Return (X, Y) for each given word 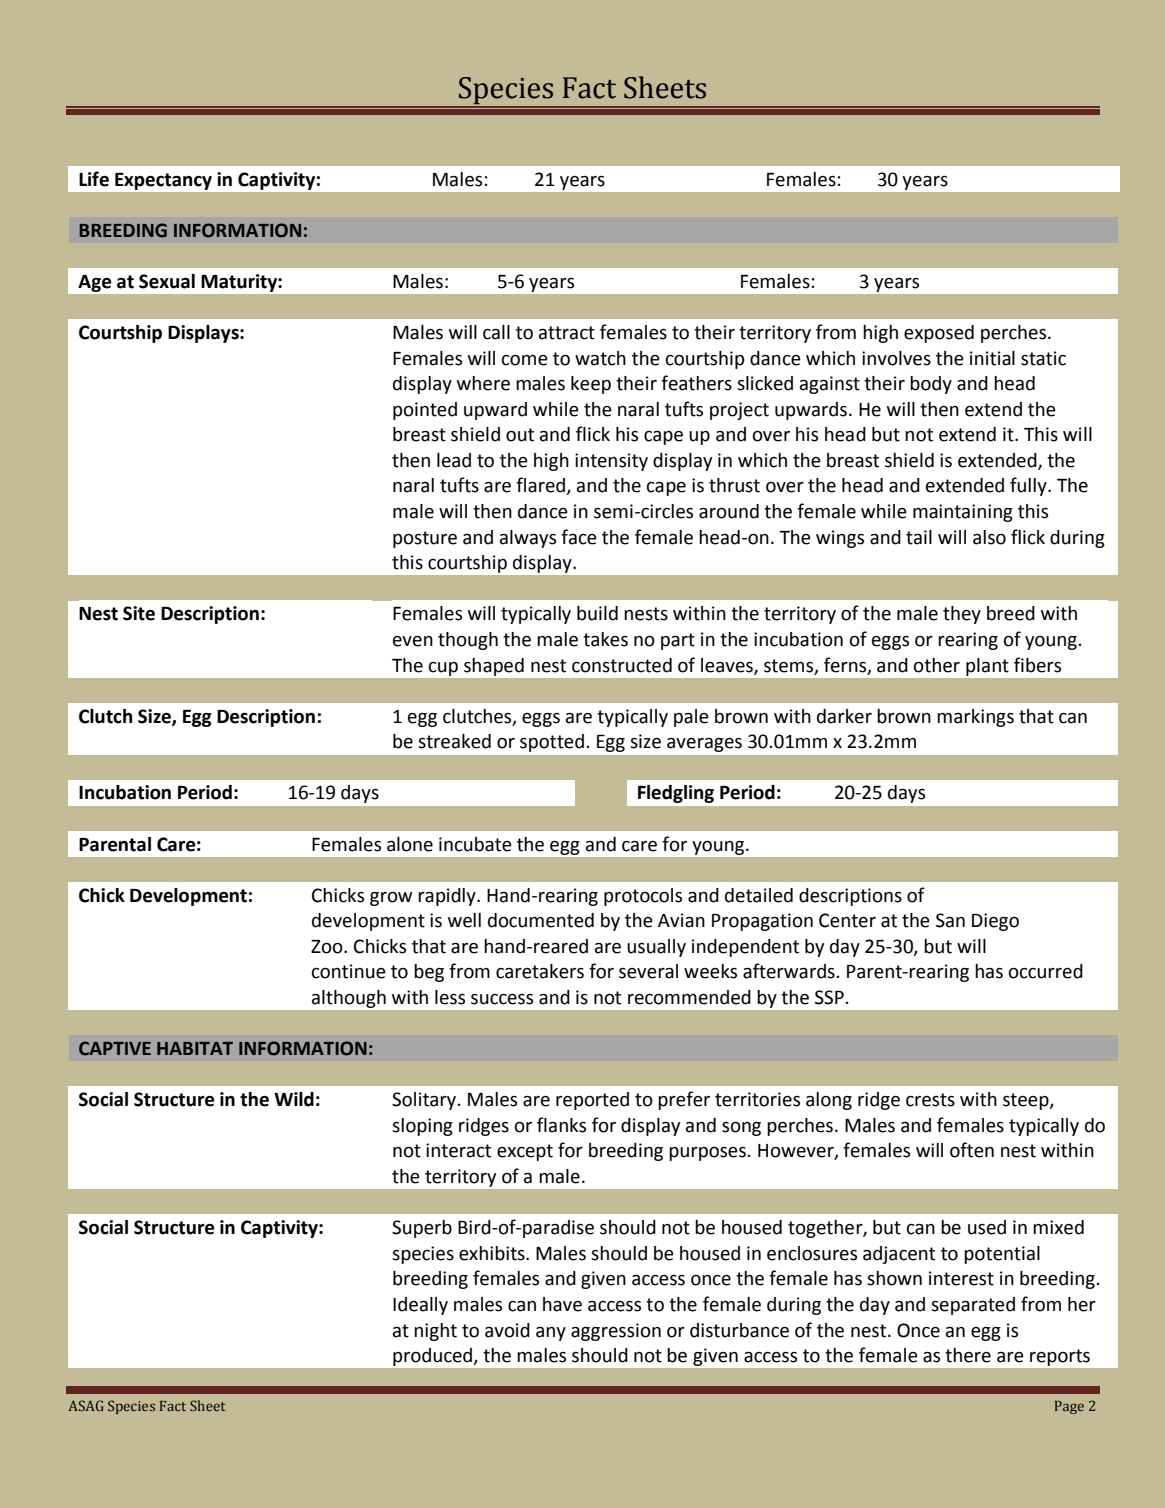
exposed (939, 334)
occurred (1046, 971)
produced (432, 1357)
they (962, 615)
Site (139, 613)
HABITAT (195, 1048)
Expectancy (163, 181)
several (648, 971)
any (551, 1334)
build (597, 613)
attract (567, 333)
